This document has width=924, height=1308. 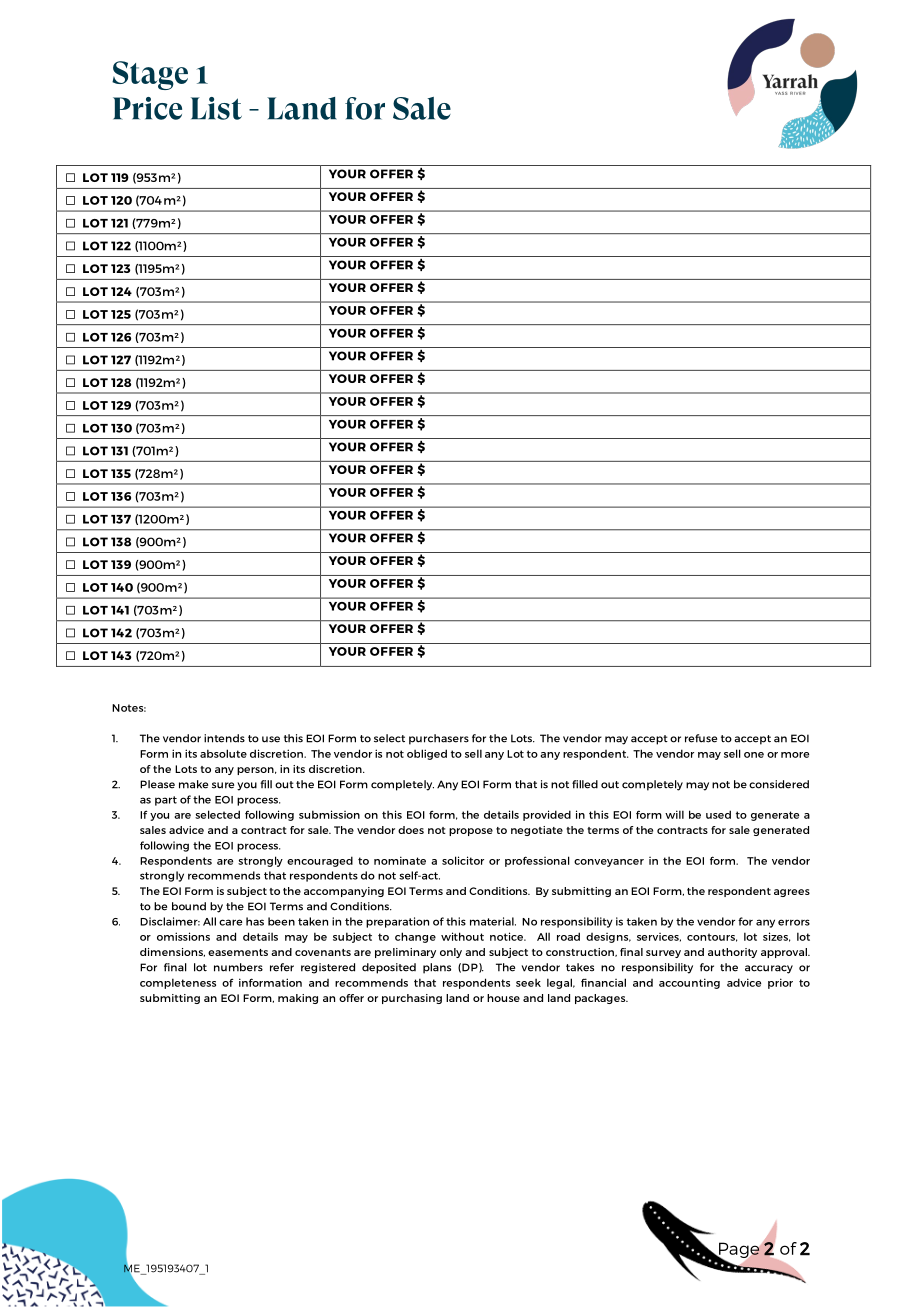 What do you see at coordinates (147, 108) in the document?
I see `Price` at bounding box center [147, 108].
